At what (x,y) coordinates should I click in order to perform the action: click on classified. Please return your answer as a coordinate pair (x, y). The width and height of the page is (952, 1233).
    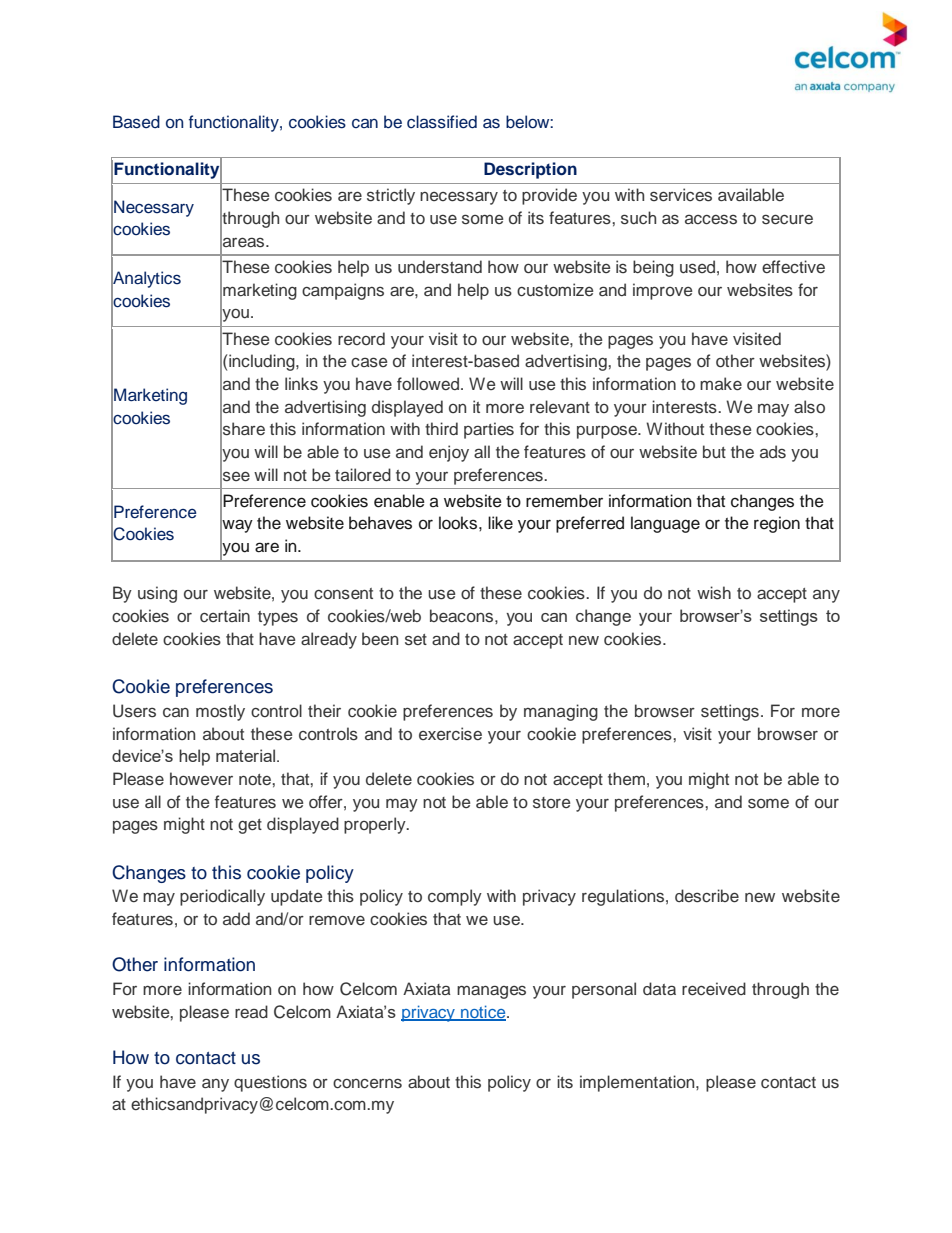
    Looking at the image, I should click on (442, 122).
